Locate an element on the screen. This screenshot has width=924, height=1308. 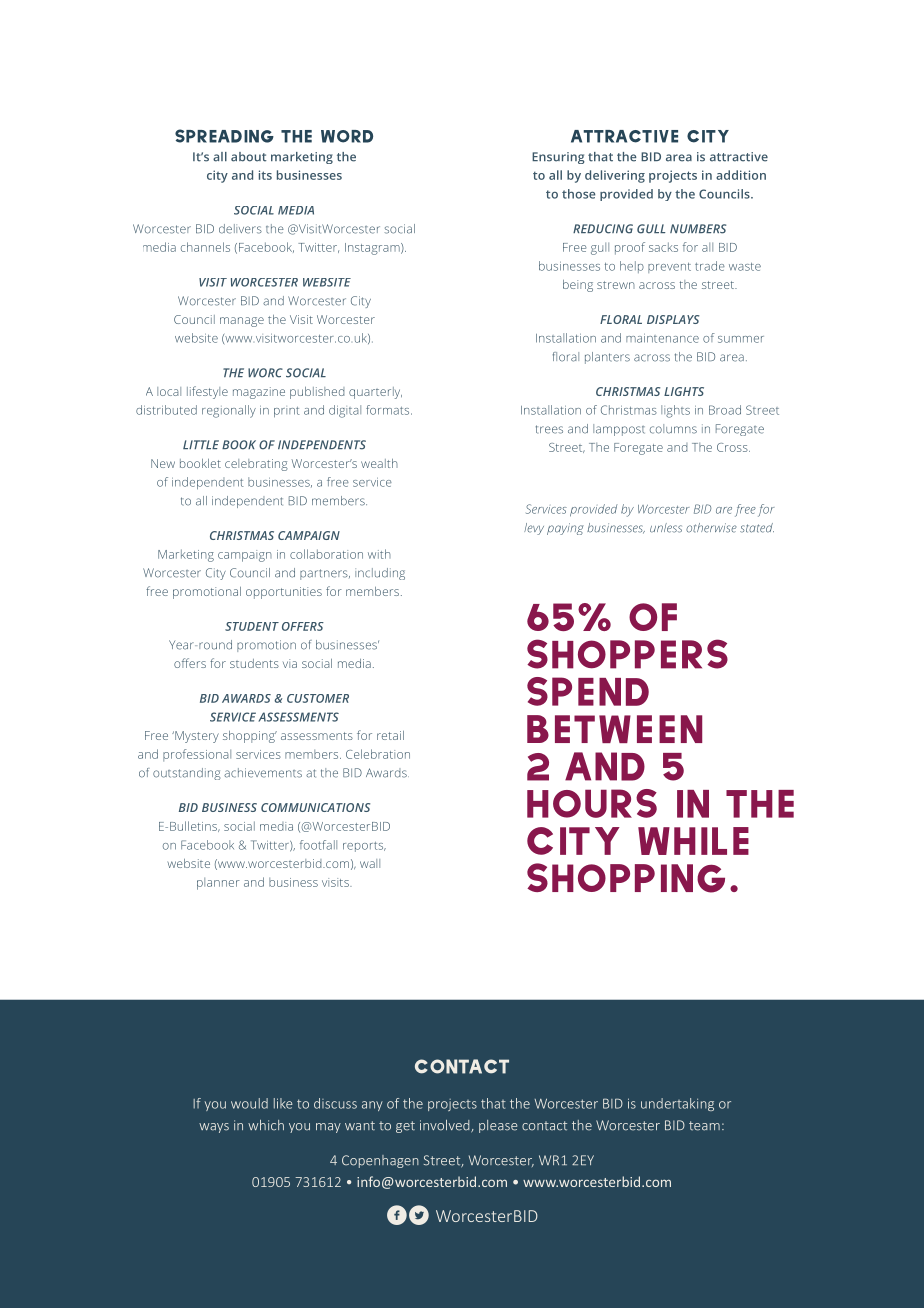
ways is located at coordinates (214, 1128).
